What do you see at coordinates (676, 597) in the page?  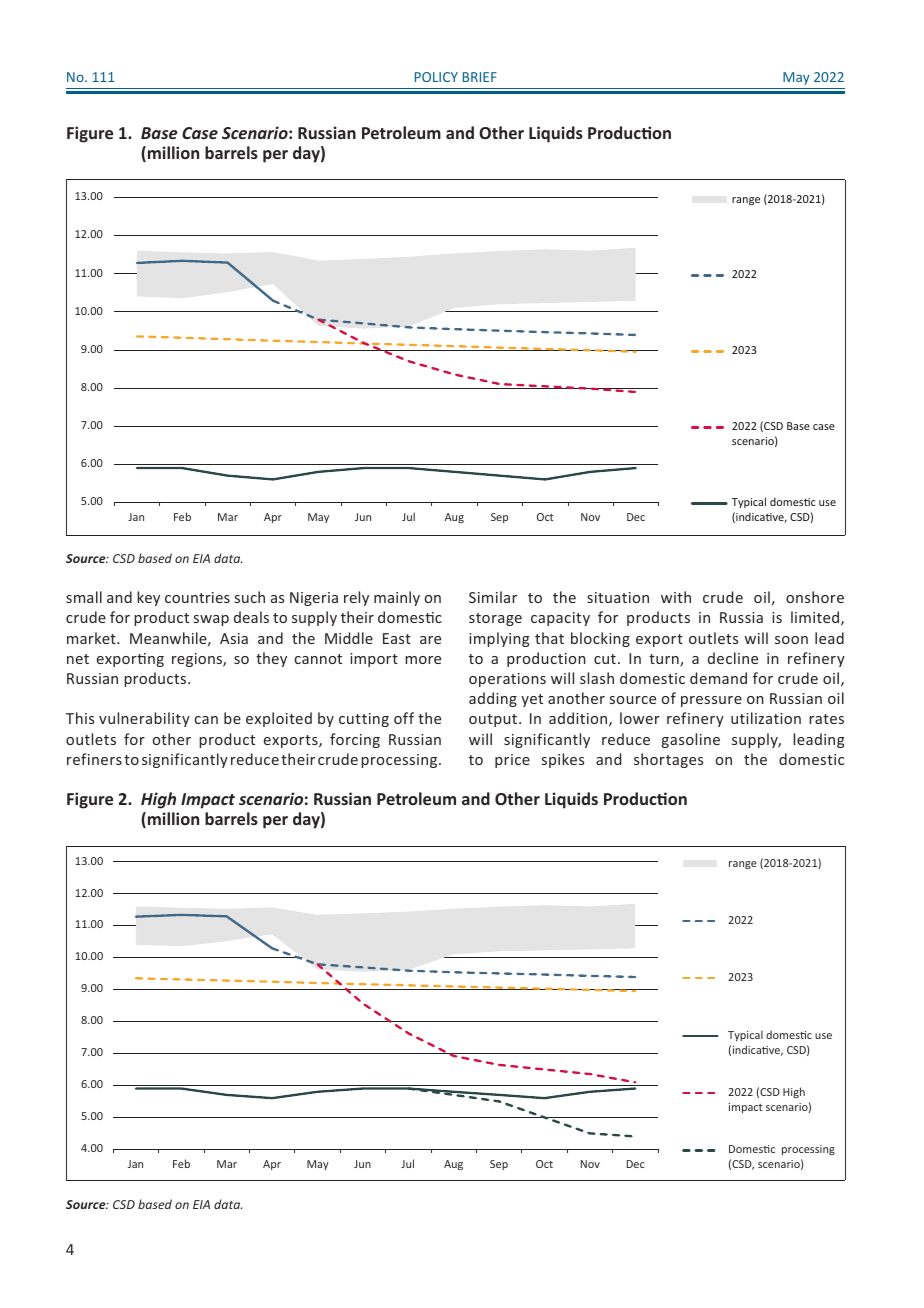 I see `with` at bounding box center [676, 597].
